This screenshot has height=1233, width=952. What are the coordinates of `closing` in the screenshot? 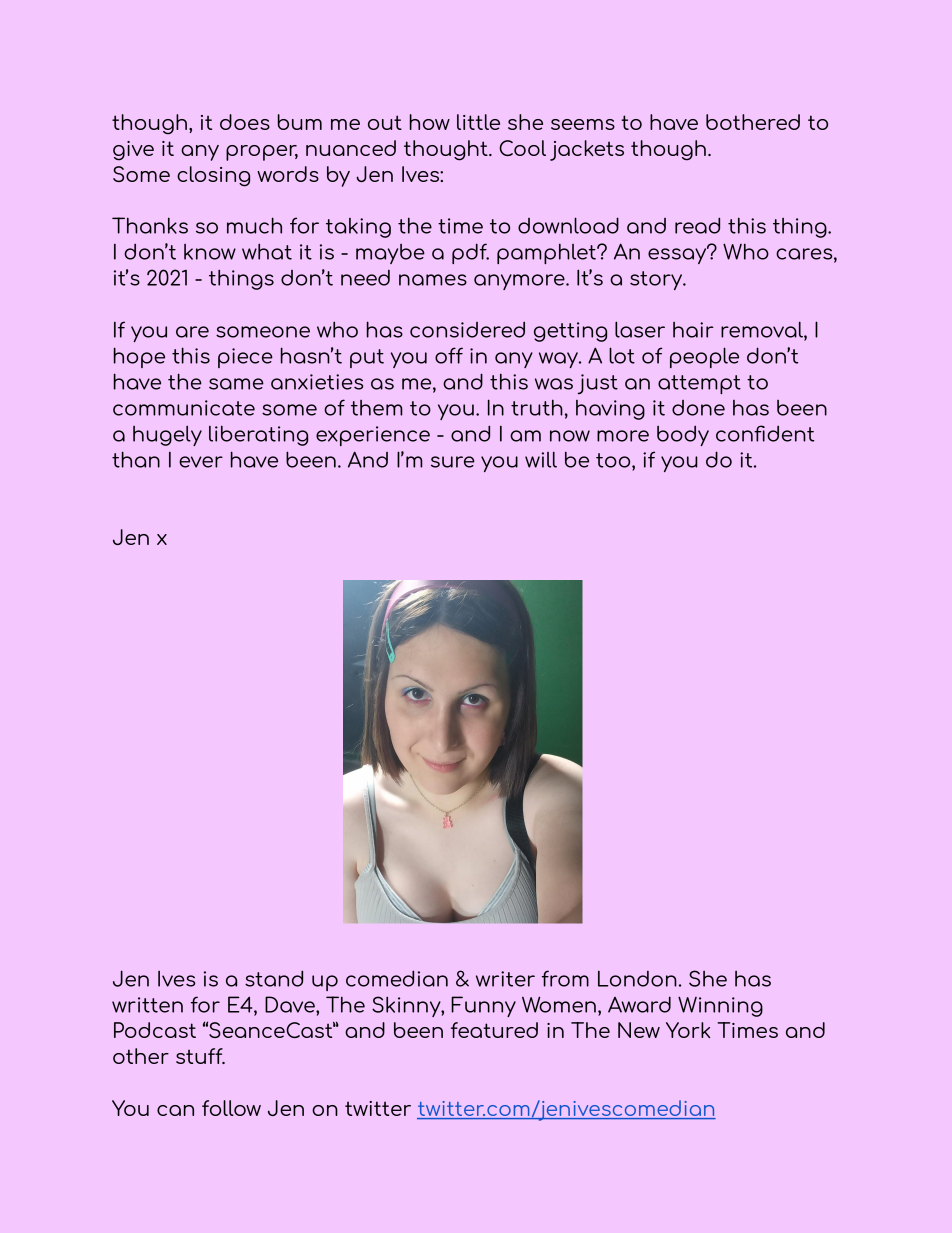 It's located at (213, 176).
